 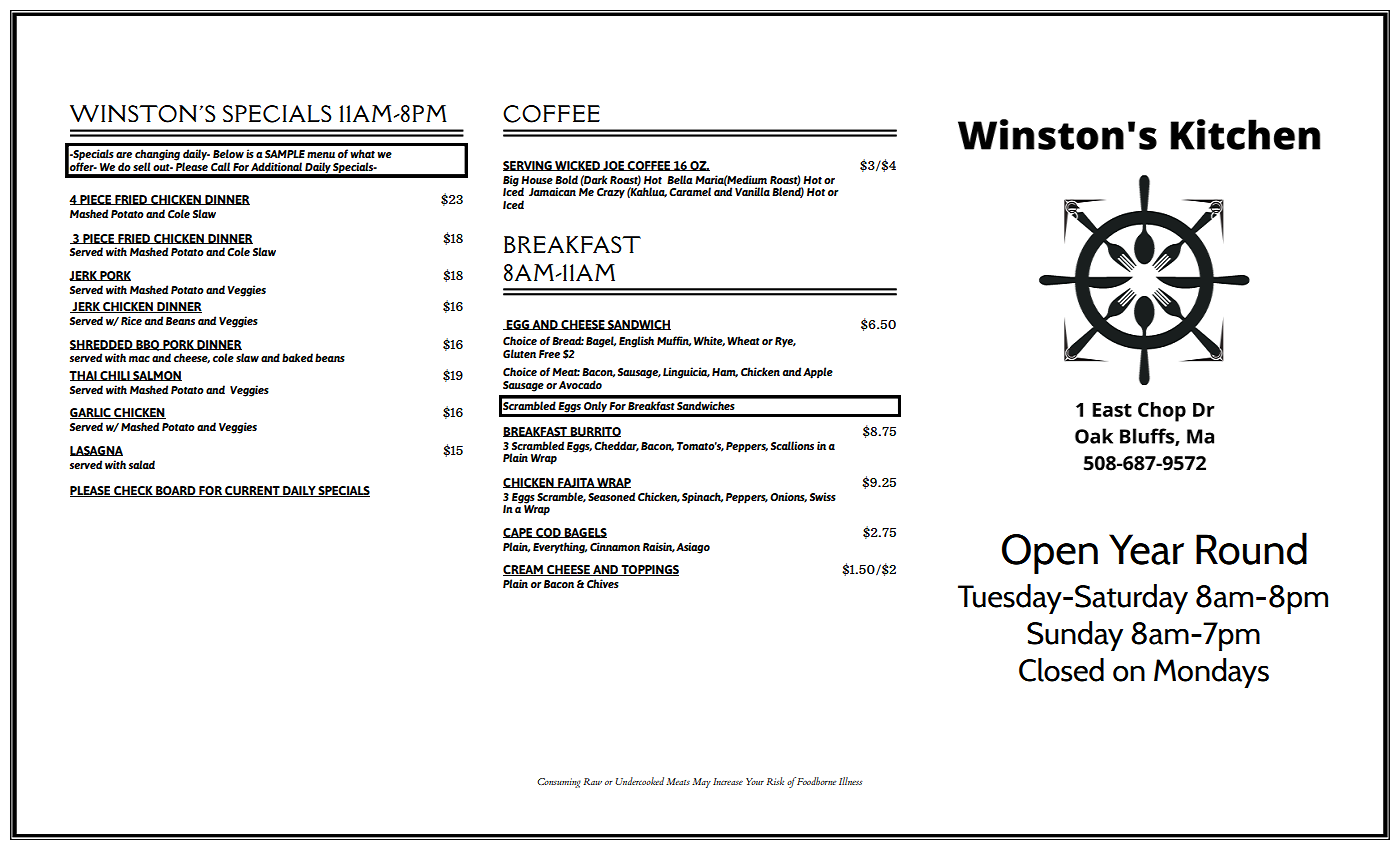 I want to click on Apple, so click(x=818, y=373).
